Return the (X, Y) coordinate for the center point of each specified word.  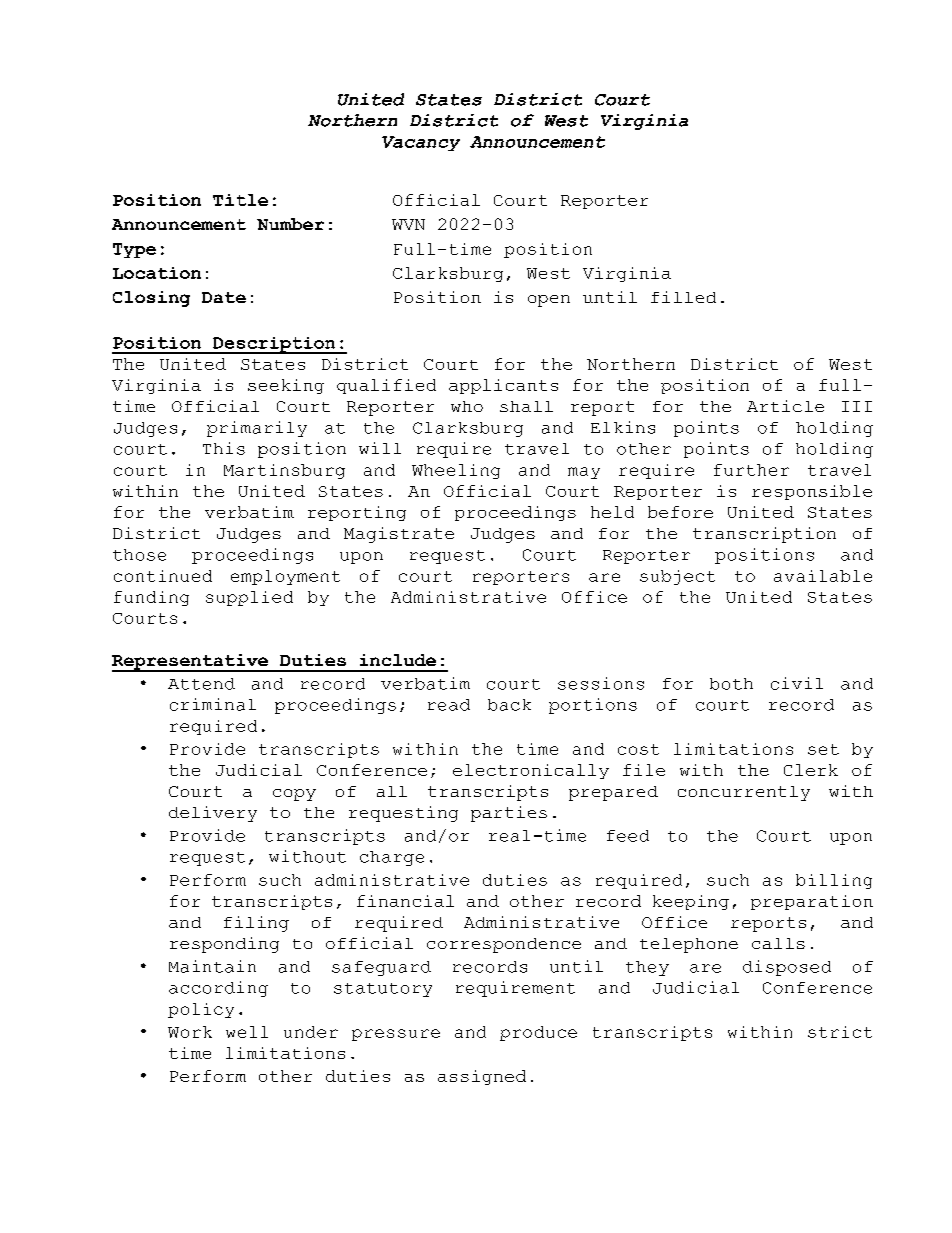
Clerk (811, 770)
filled (683, 297)
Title (240, 200)
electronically (531, 771)
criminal (213, 704)
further (751, 470)
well (247, 1032)
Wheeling (456, 471)
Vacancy (421, 143)
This (224, 448)
